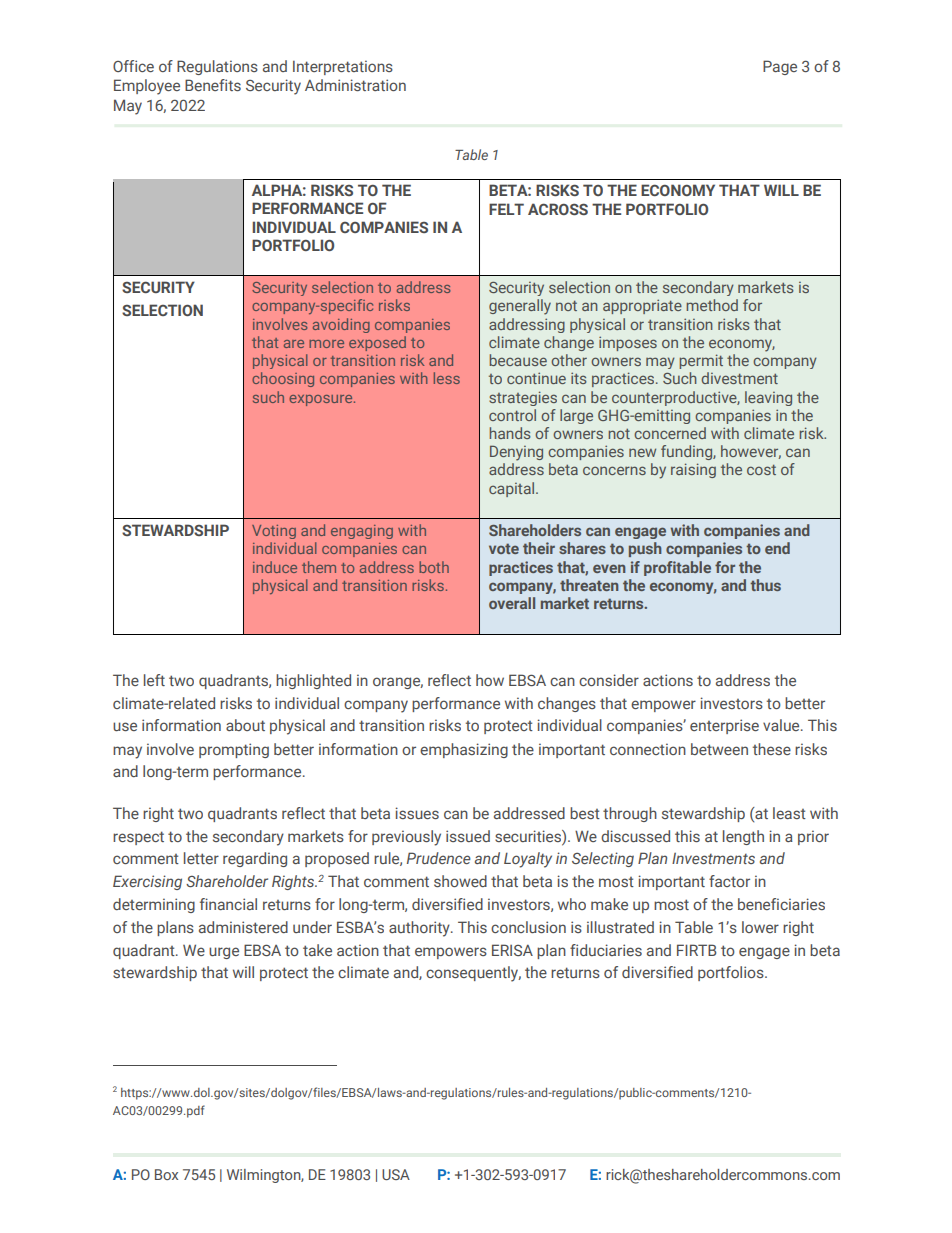  Describe the element at coordinates (355, 85) in the screenshot. I see `Administration` at that location.
